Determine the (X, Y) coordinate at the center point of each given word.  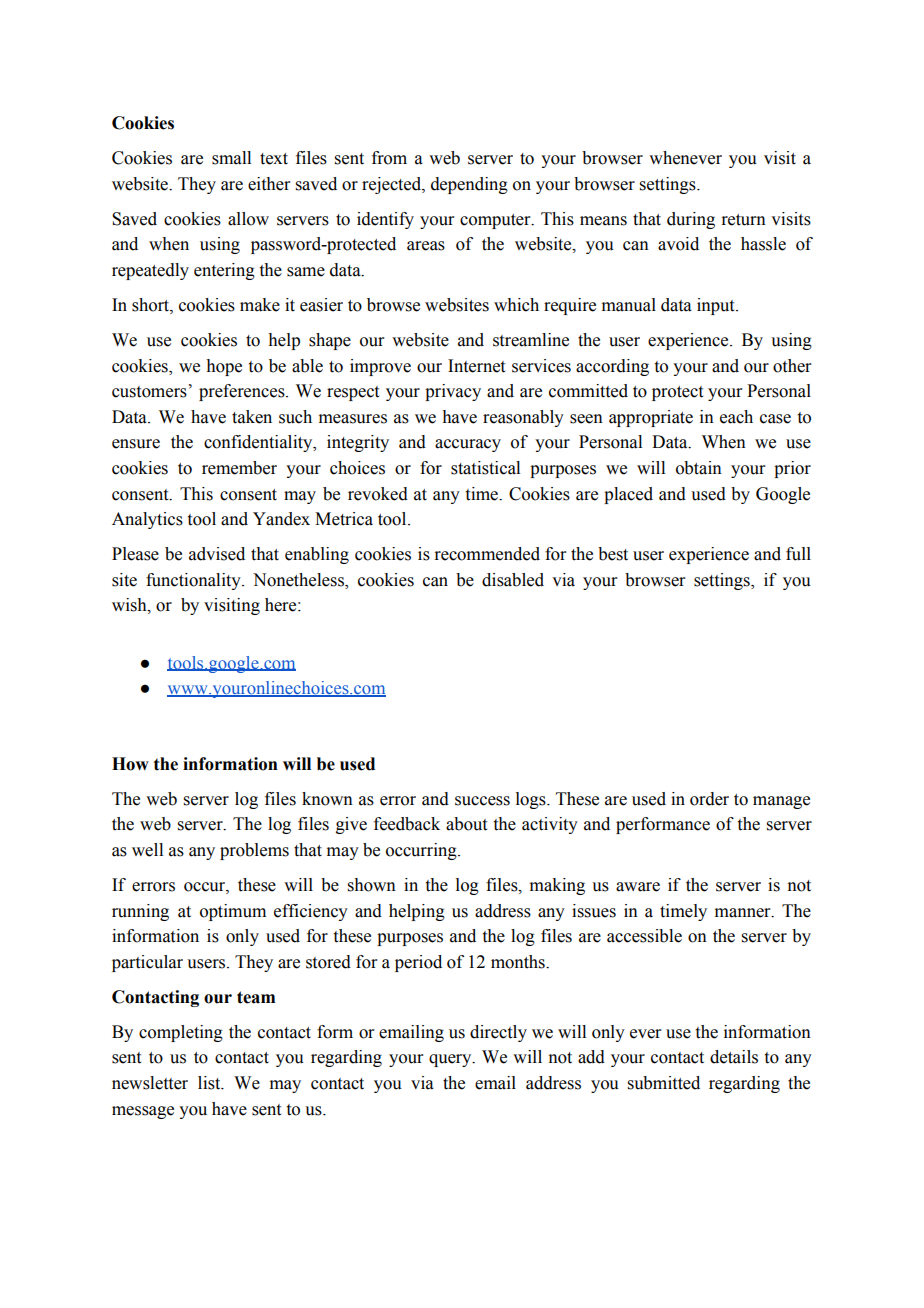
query (451, 1060)
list (210, 1083)
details (734, 1057)
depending (469, 185)
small (231, 158)
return (743, 220)
